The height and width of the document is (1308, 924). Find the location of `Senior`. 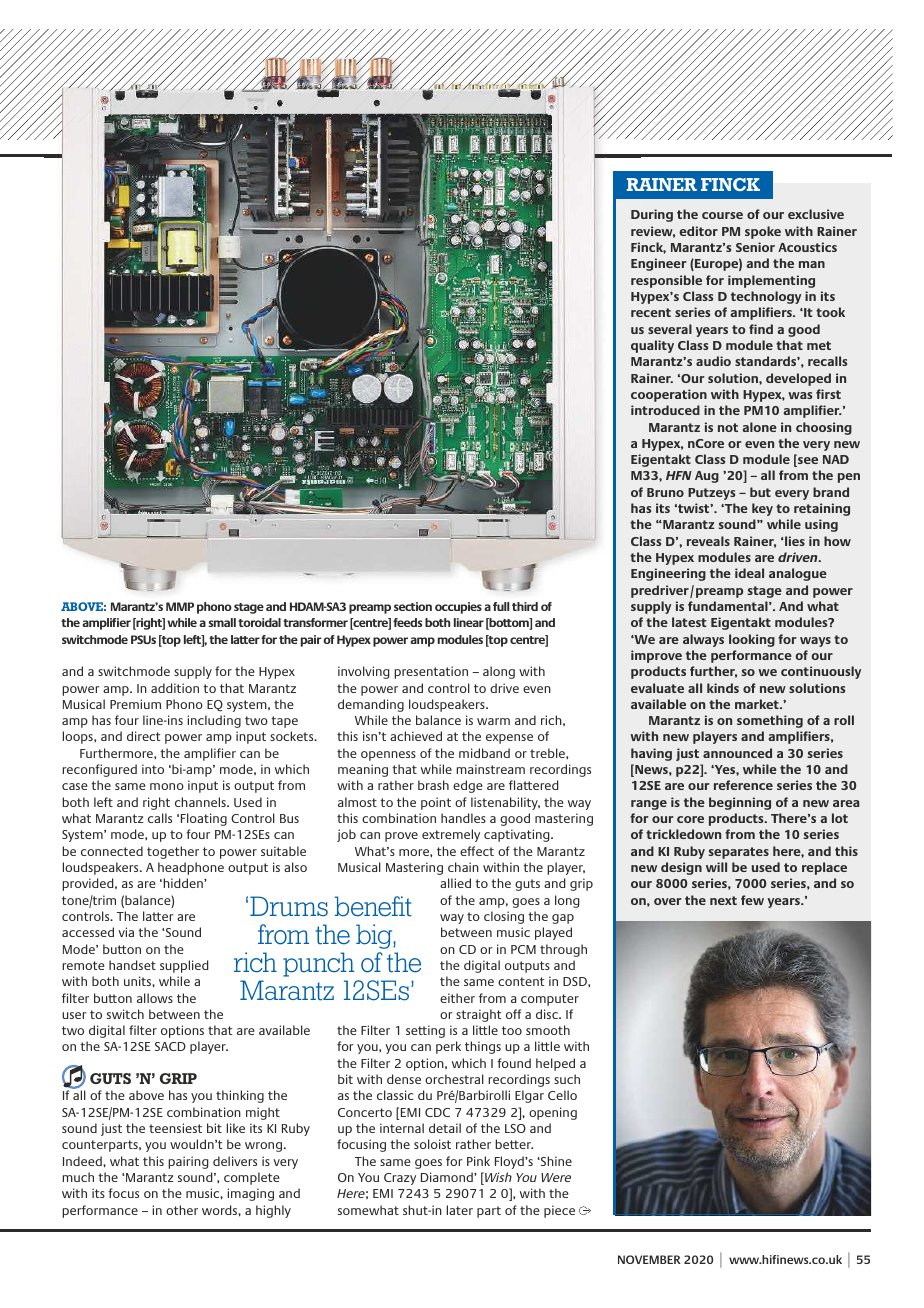

Senior is located at coordinates (755, 247).
